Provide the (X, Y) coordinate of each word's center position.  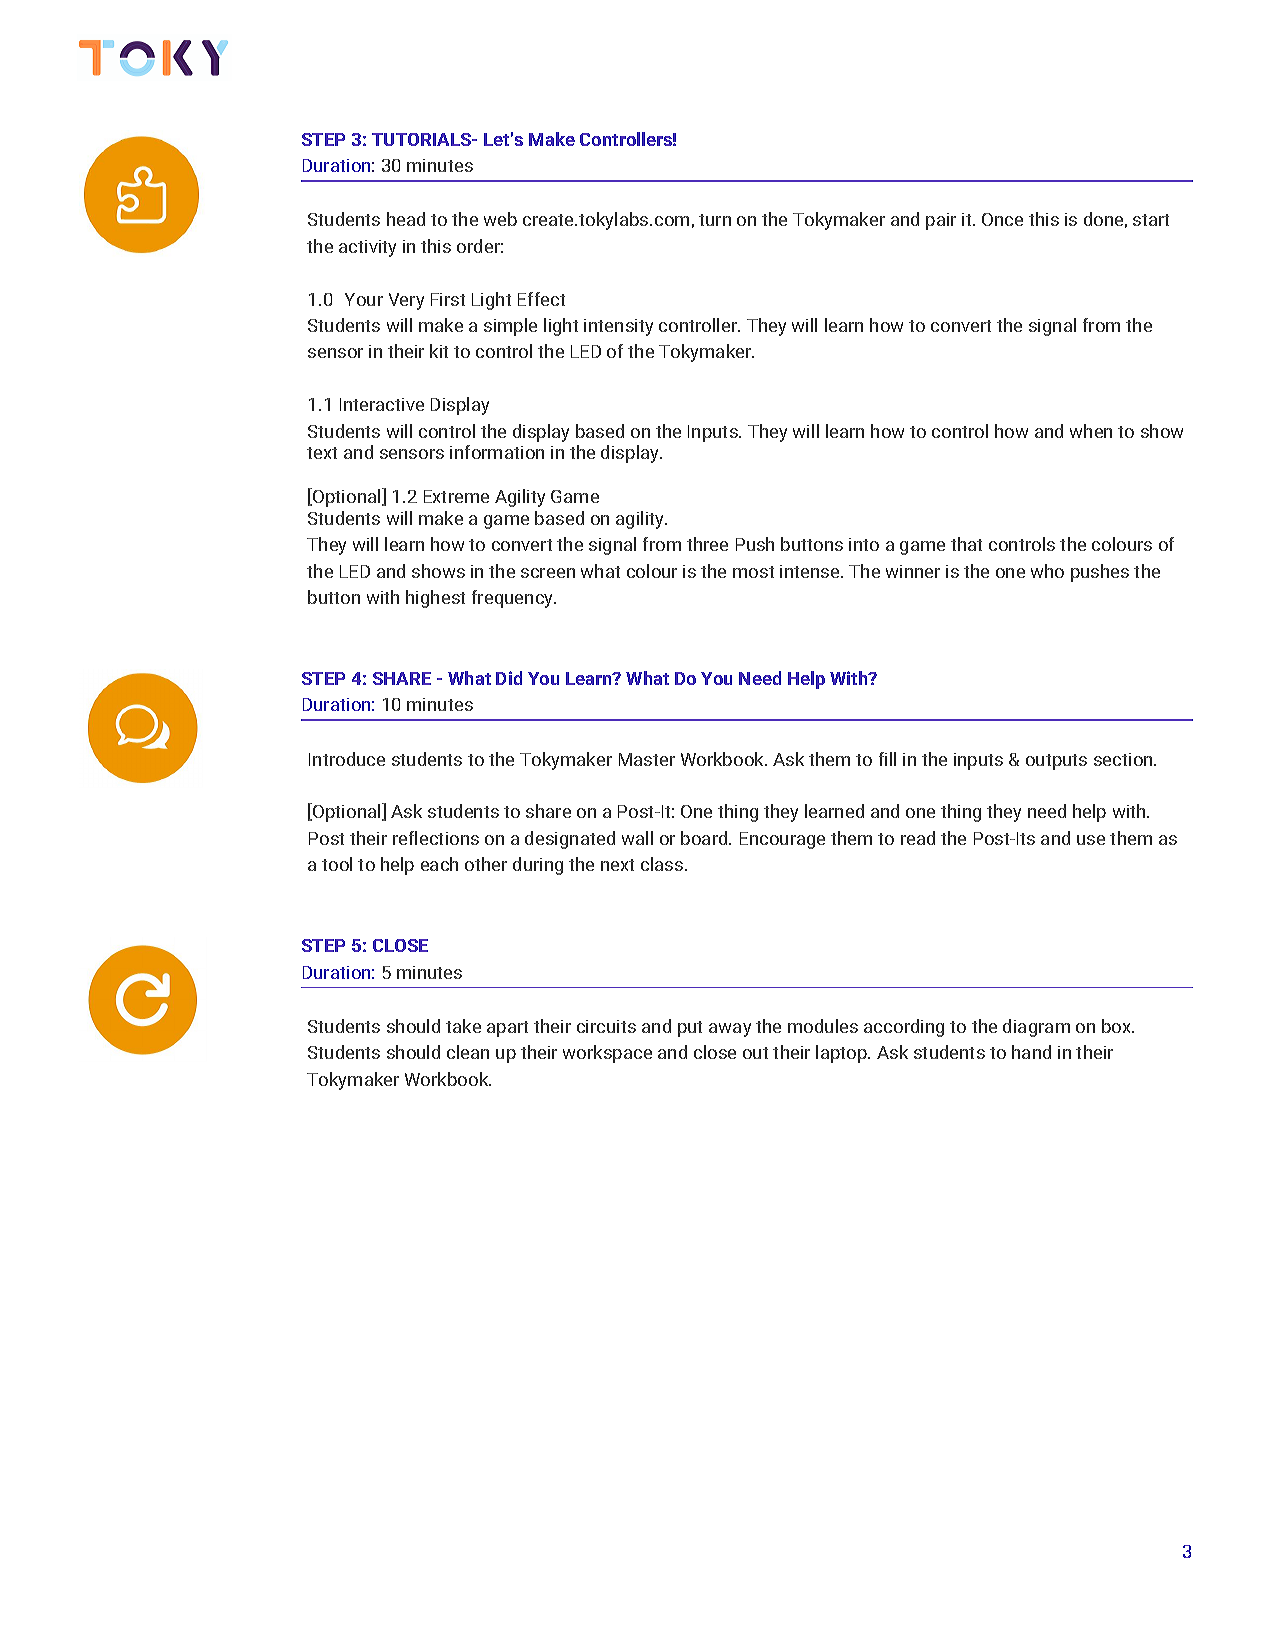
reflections (436, 838)
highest (435, 599)
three (707, 544)
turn (715, 220)
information (497, 452)
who (1047, 571)
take (463, 1026)
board (705, 838)
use (1091, 840)
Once (1002, 219)
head (406, 219)
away (730, 1030)
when (1091, 431)
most (753, 572)
